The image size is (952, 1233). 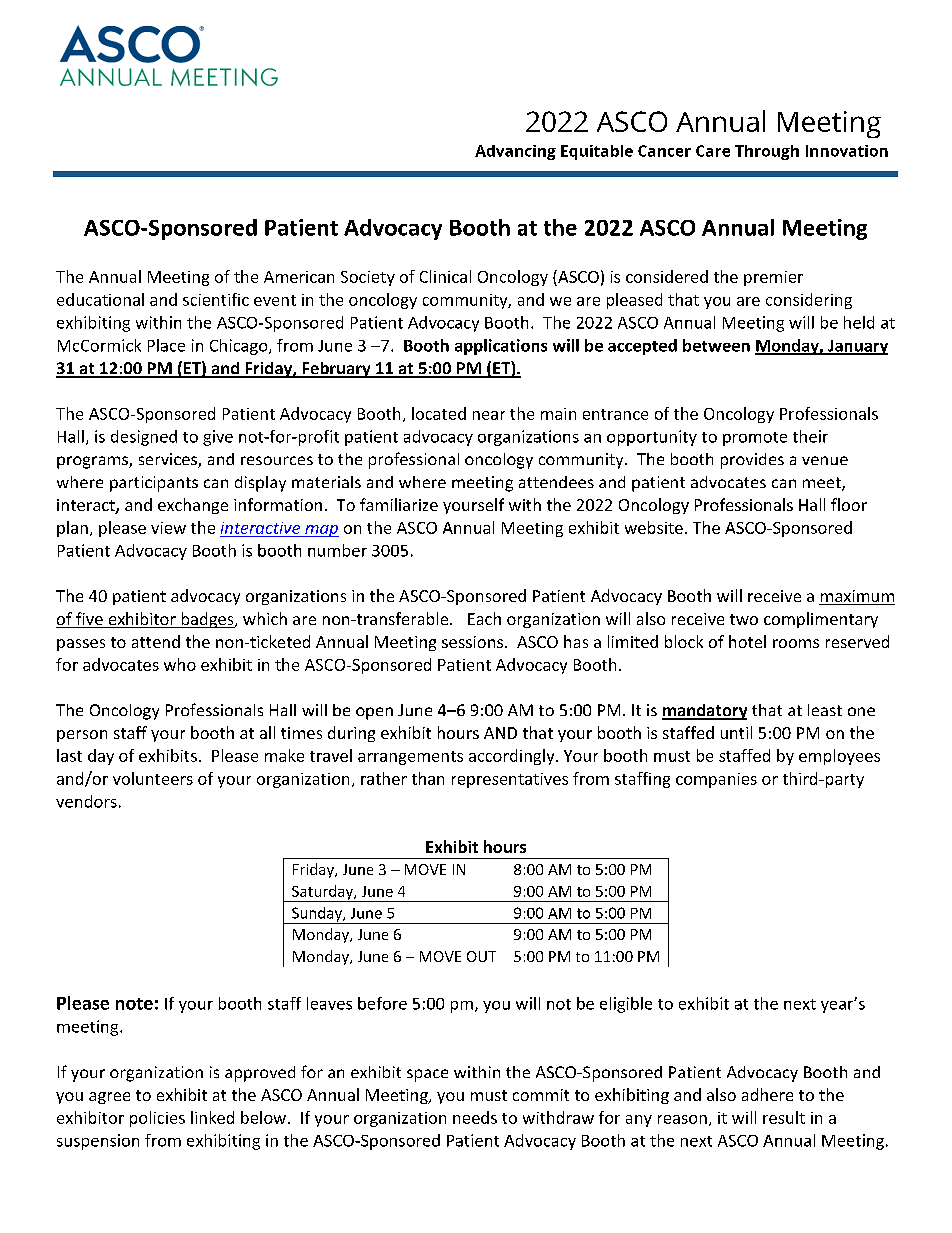 I want to click on scientific, so click(x=216, y=299).
